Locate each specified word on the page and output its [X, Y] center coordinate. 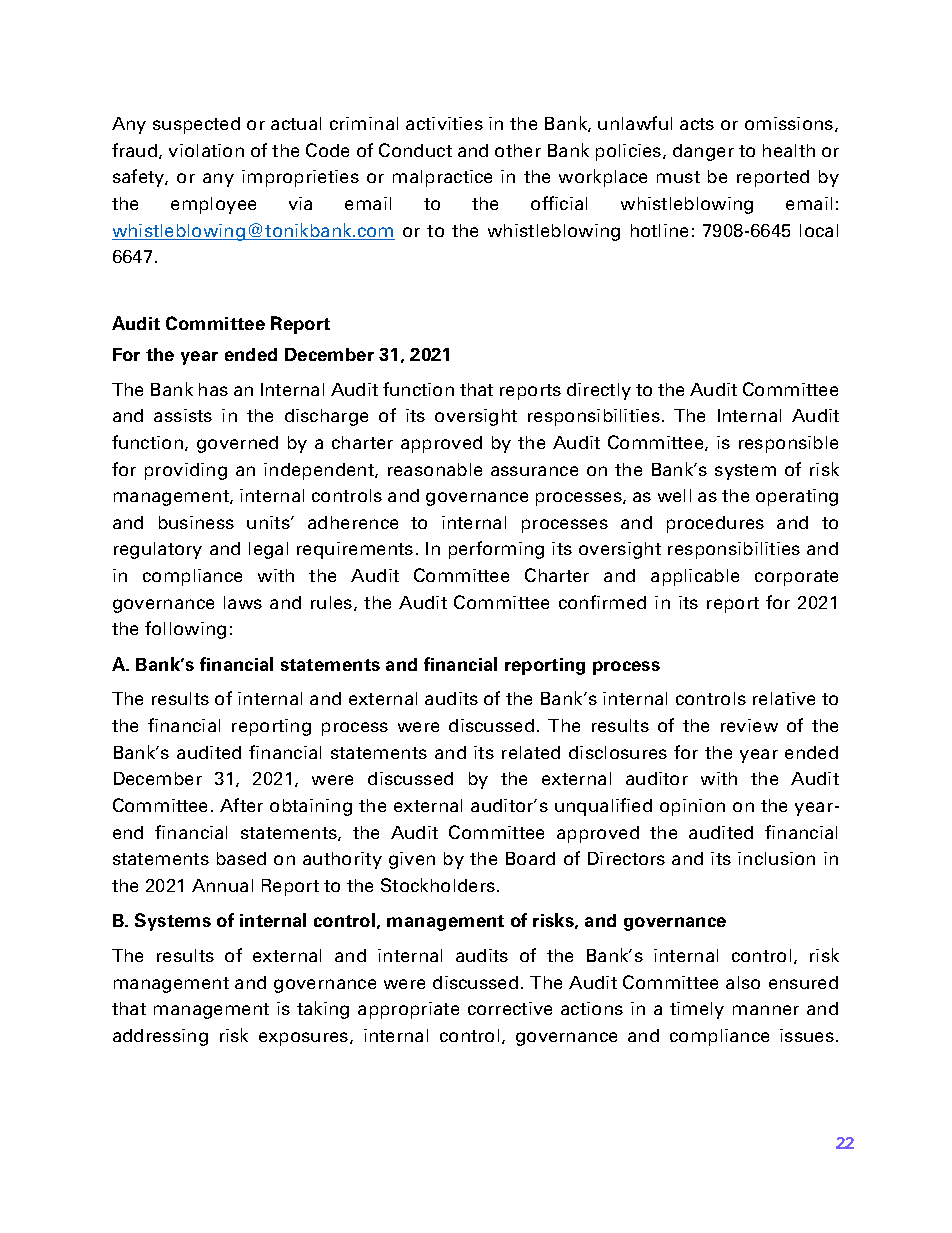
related [531, 752]
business [196, 522]
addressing [160, 1037]
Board [530, 858]
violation [206, 150]
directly [599, 391]
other [518, 150]
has [213, 389]
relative [784, 698]
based [241, 858]
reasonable [435, 469]
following [185, 630]
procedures [715, 524]
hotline [659, 230]
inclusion [776, 858]
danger [703, 152]
